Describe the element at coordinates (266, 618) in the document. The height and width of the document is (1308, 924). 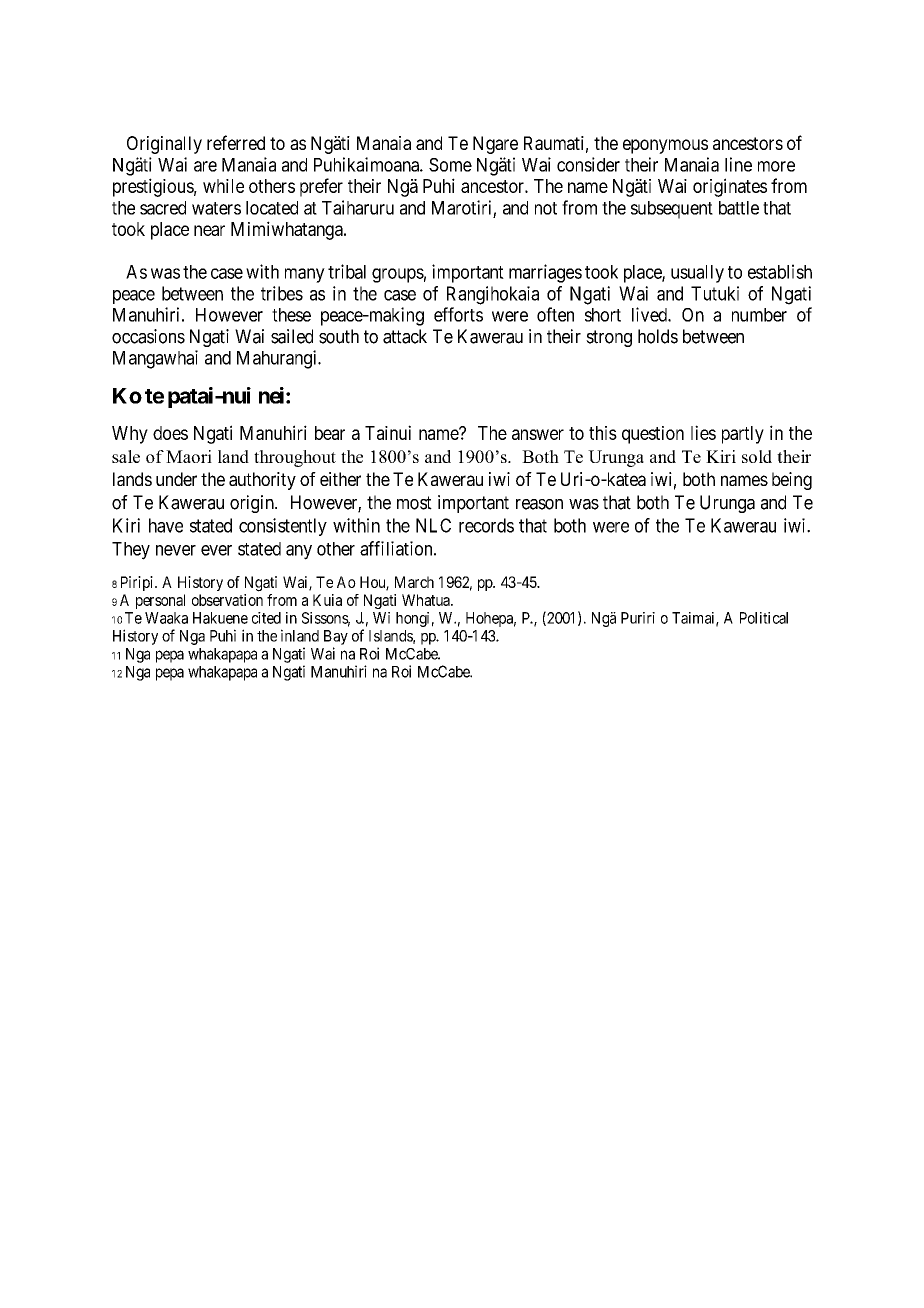
I see `cited` at that location.
